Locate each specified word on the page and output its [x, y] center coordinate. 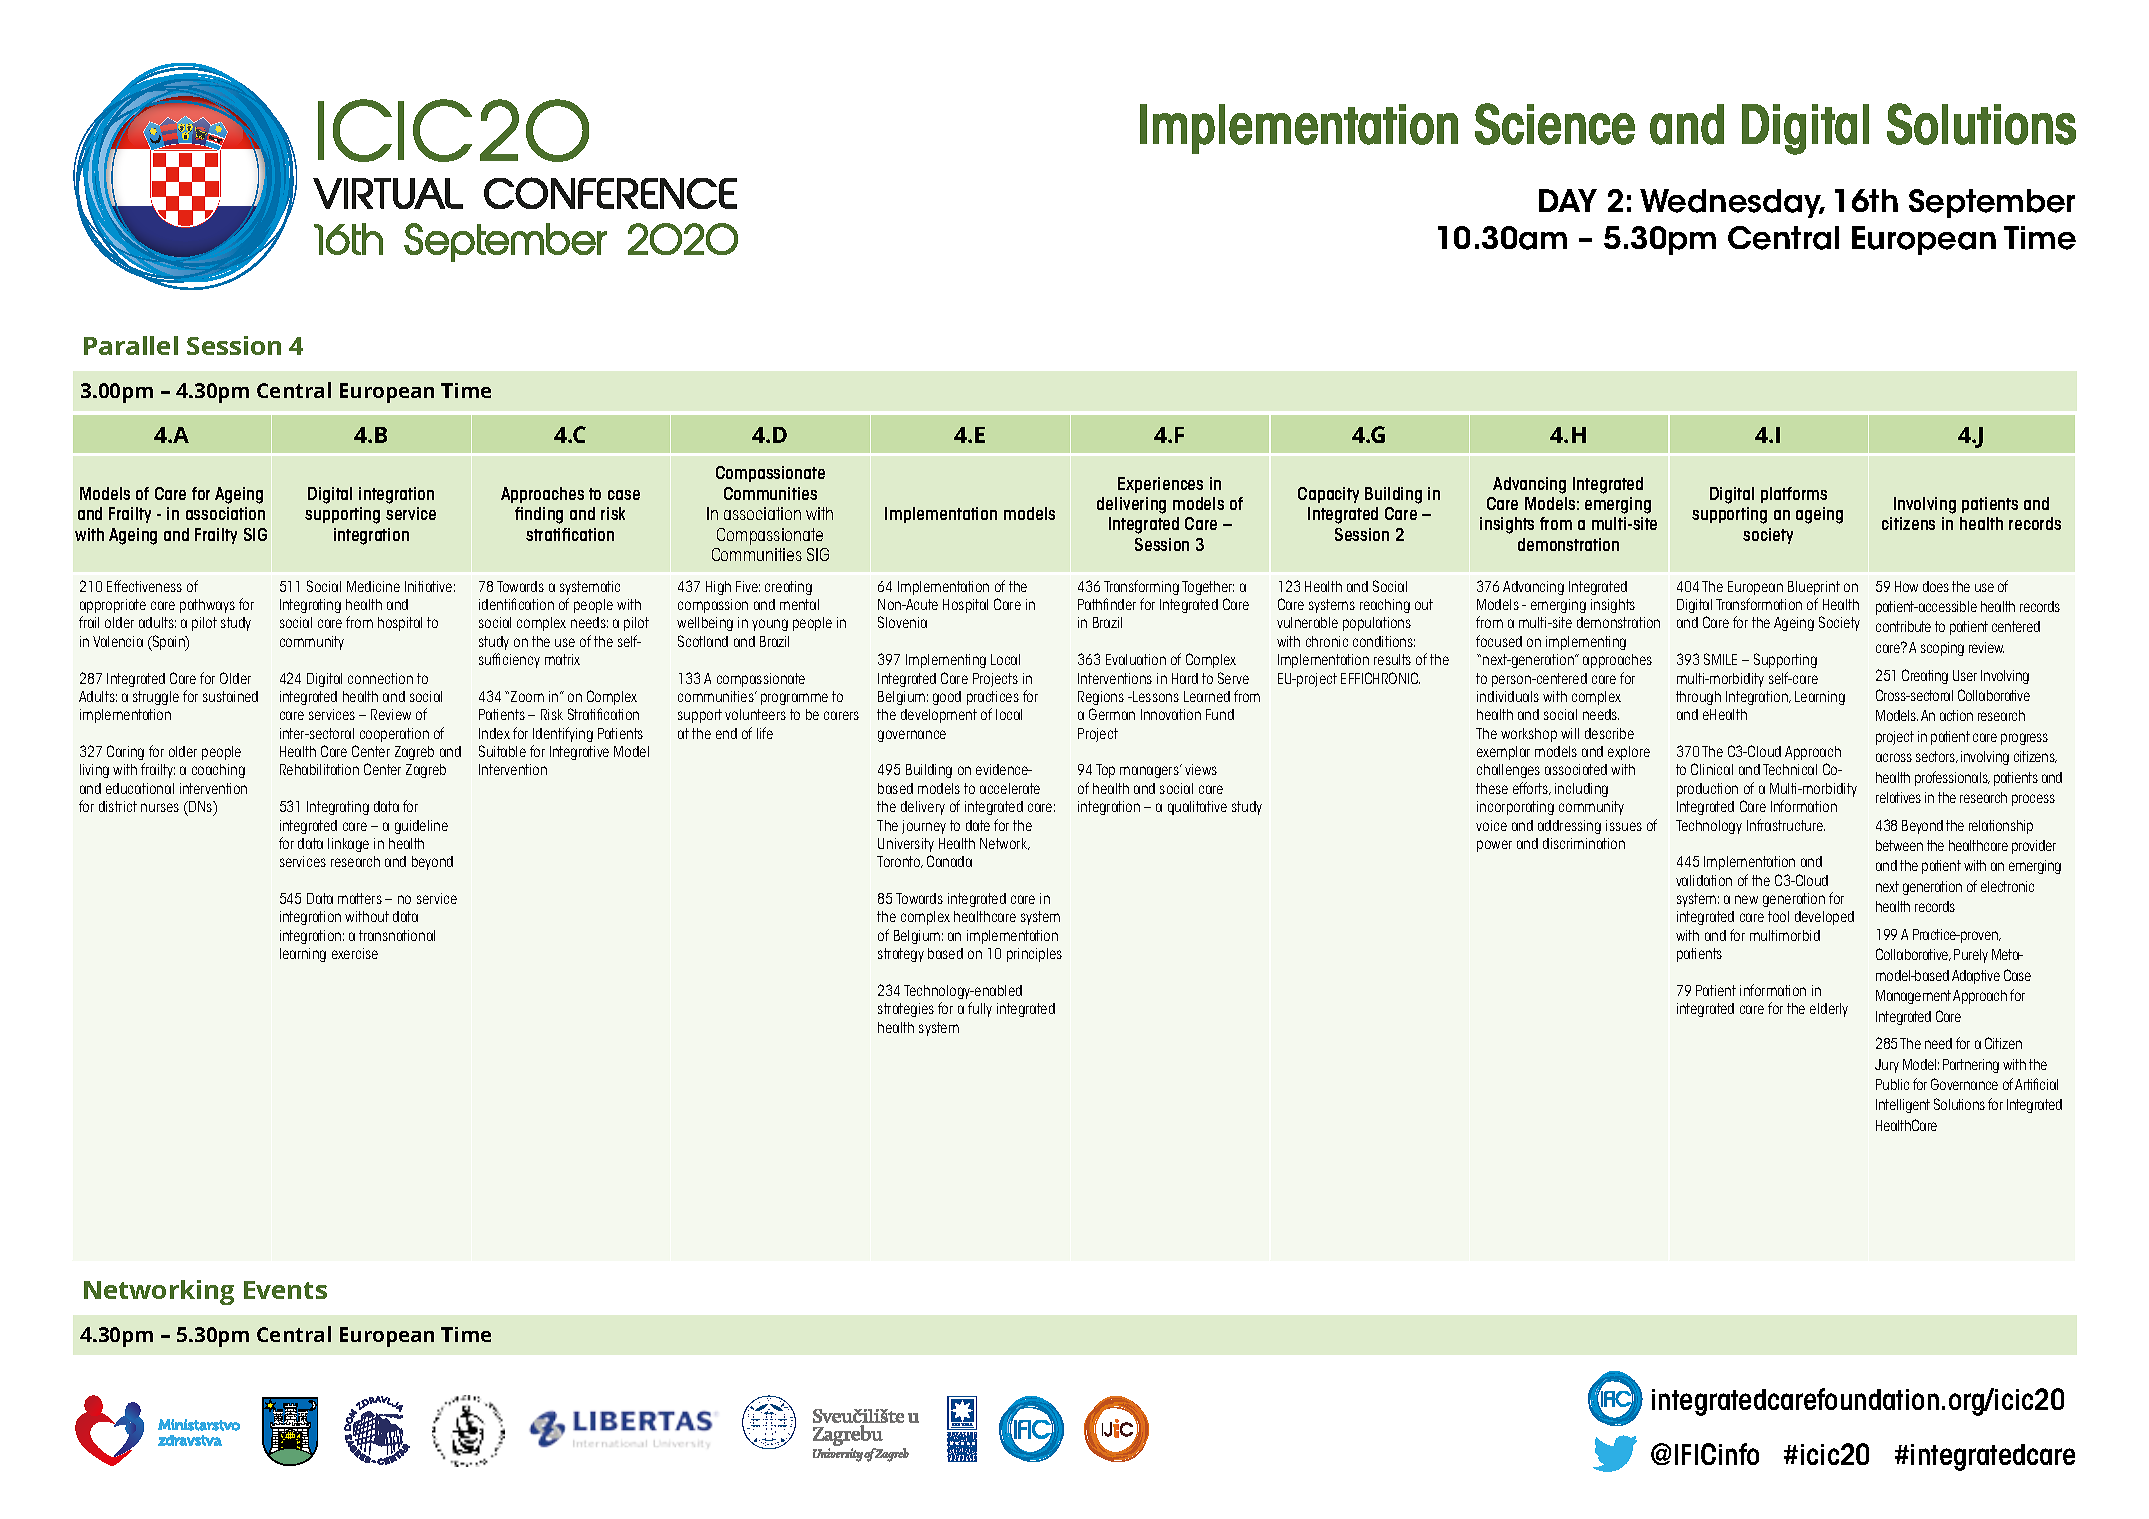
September [1992, 203]
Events [285, 1290]
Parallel [131, 345]
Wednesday [1732, 203]
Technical [1790, 769]
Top [1105, 771]
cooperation [394, 735]
